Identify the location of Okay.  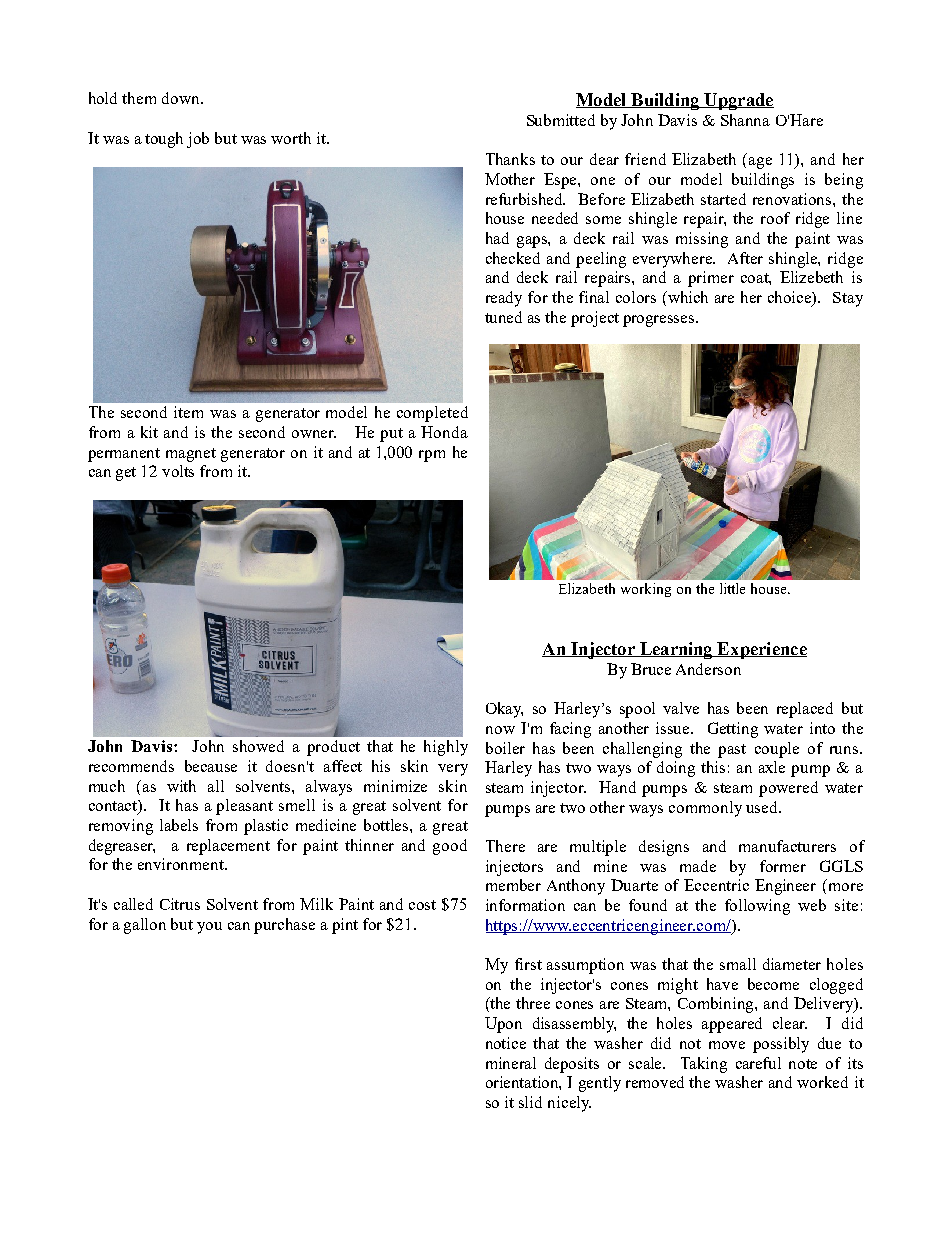
(504, 710).
